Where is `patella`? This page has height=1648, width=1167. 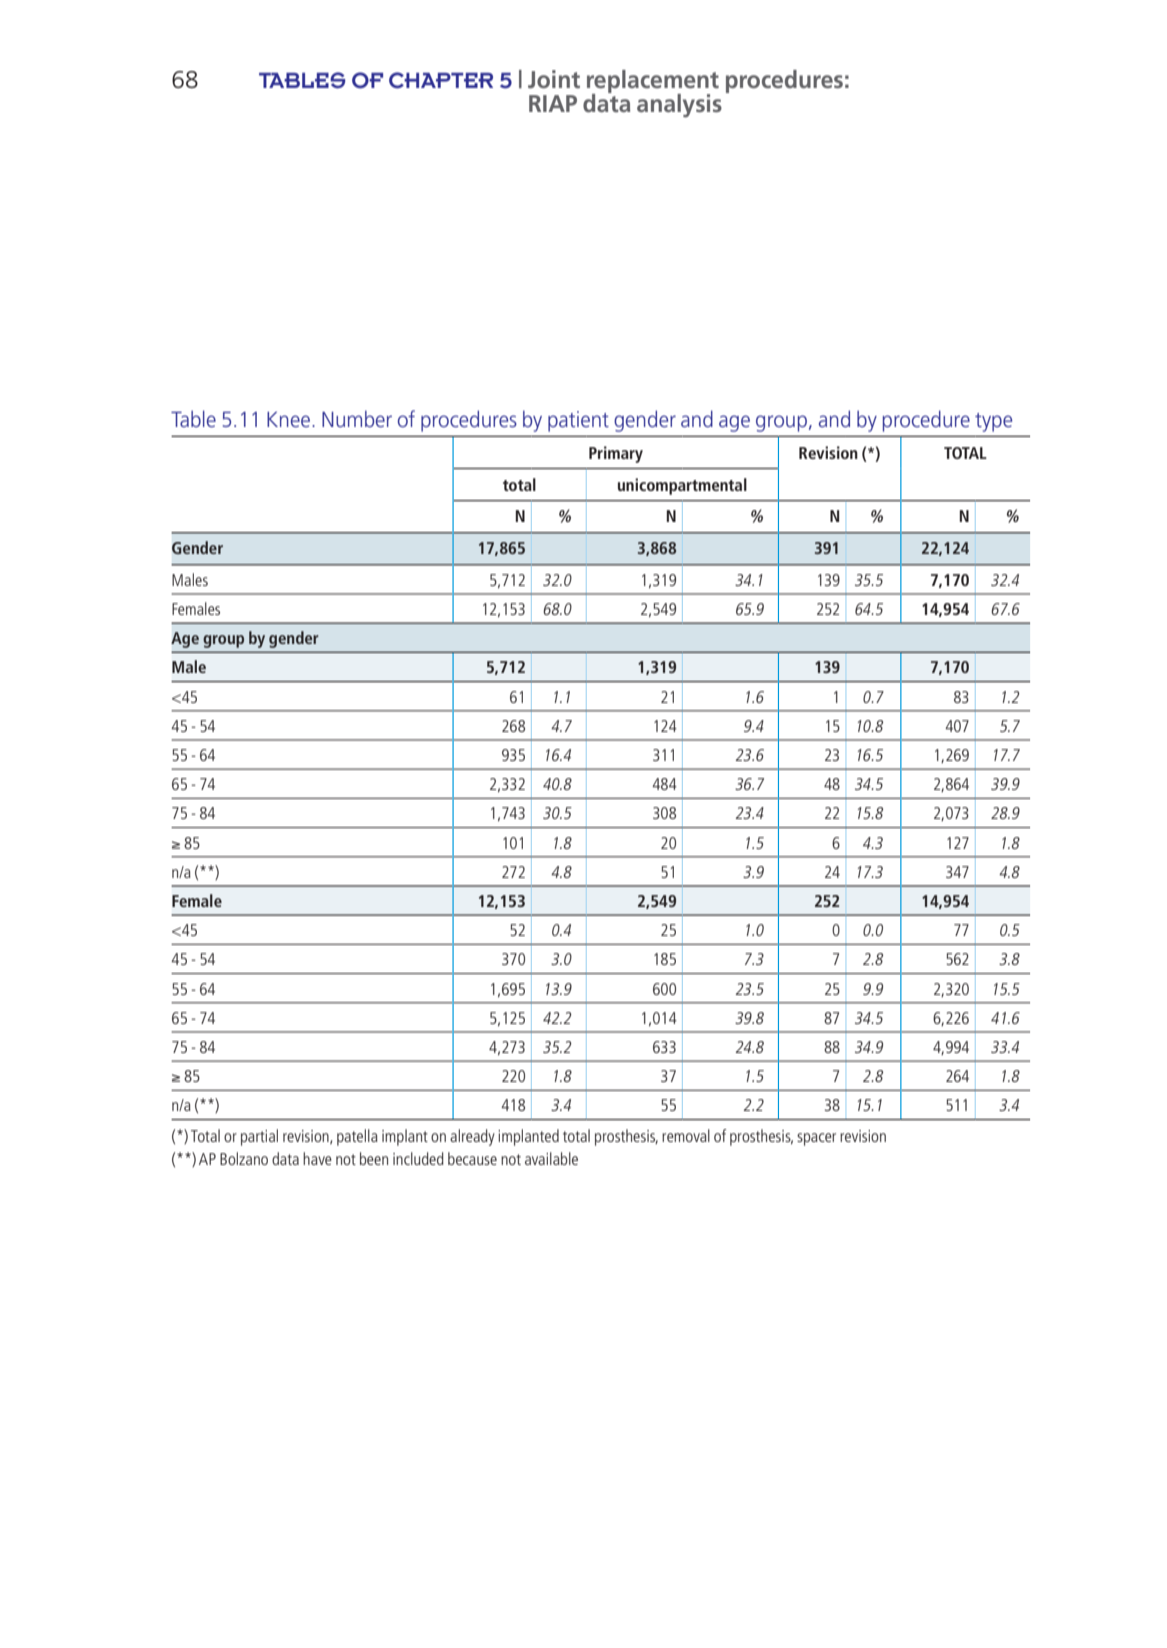 patella is located at coordinates (357, 1137).
